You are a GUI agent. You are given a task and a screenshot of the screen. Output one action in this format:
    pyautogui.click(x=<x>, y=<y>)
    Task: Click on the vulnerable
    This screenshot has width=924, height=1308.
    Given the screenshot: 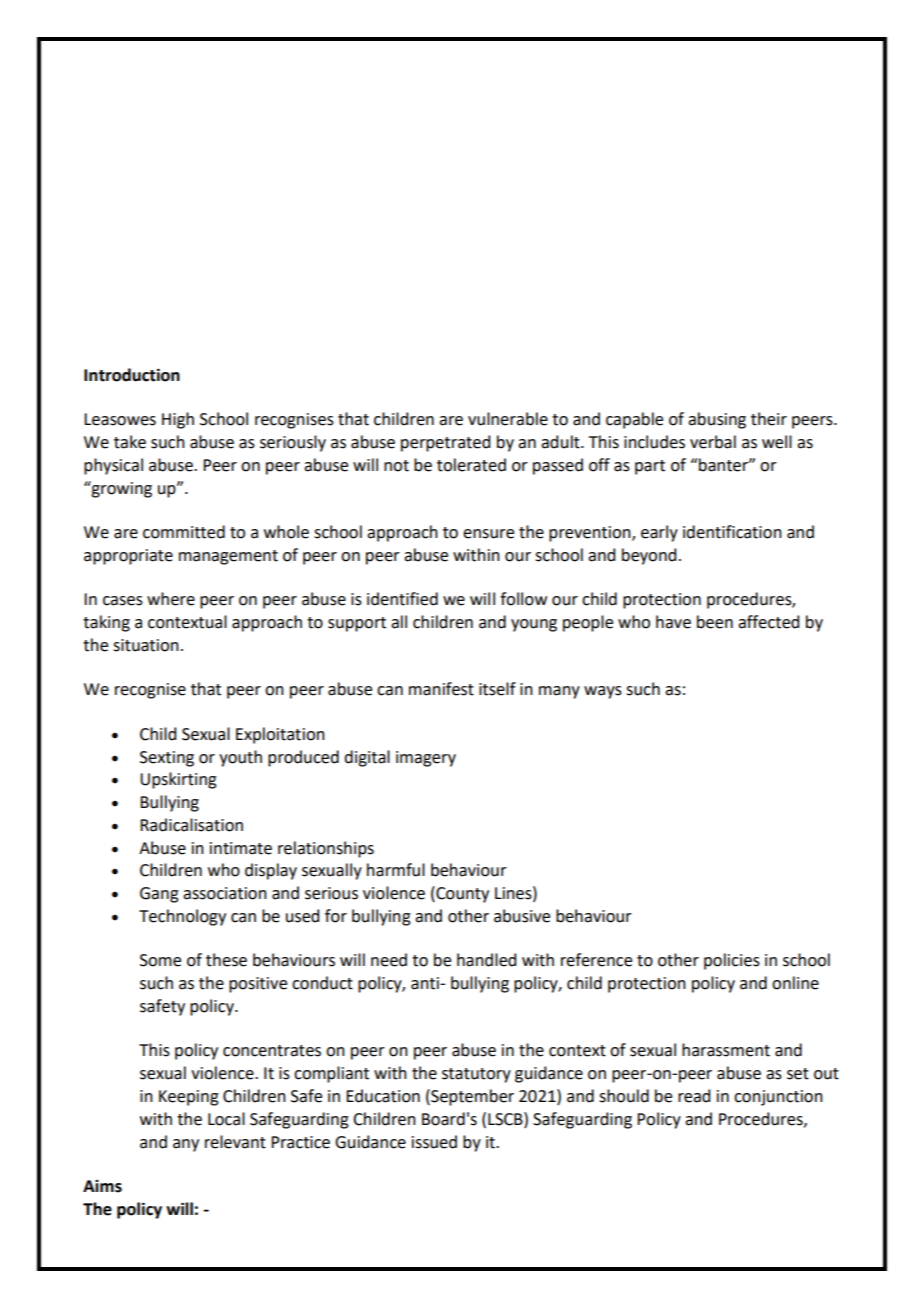 What is the action you would take?
    pyautogui.click(x=508, y=419)
